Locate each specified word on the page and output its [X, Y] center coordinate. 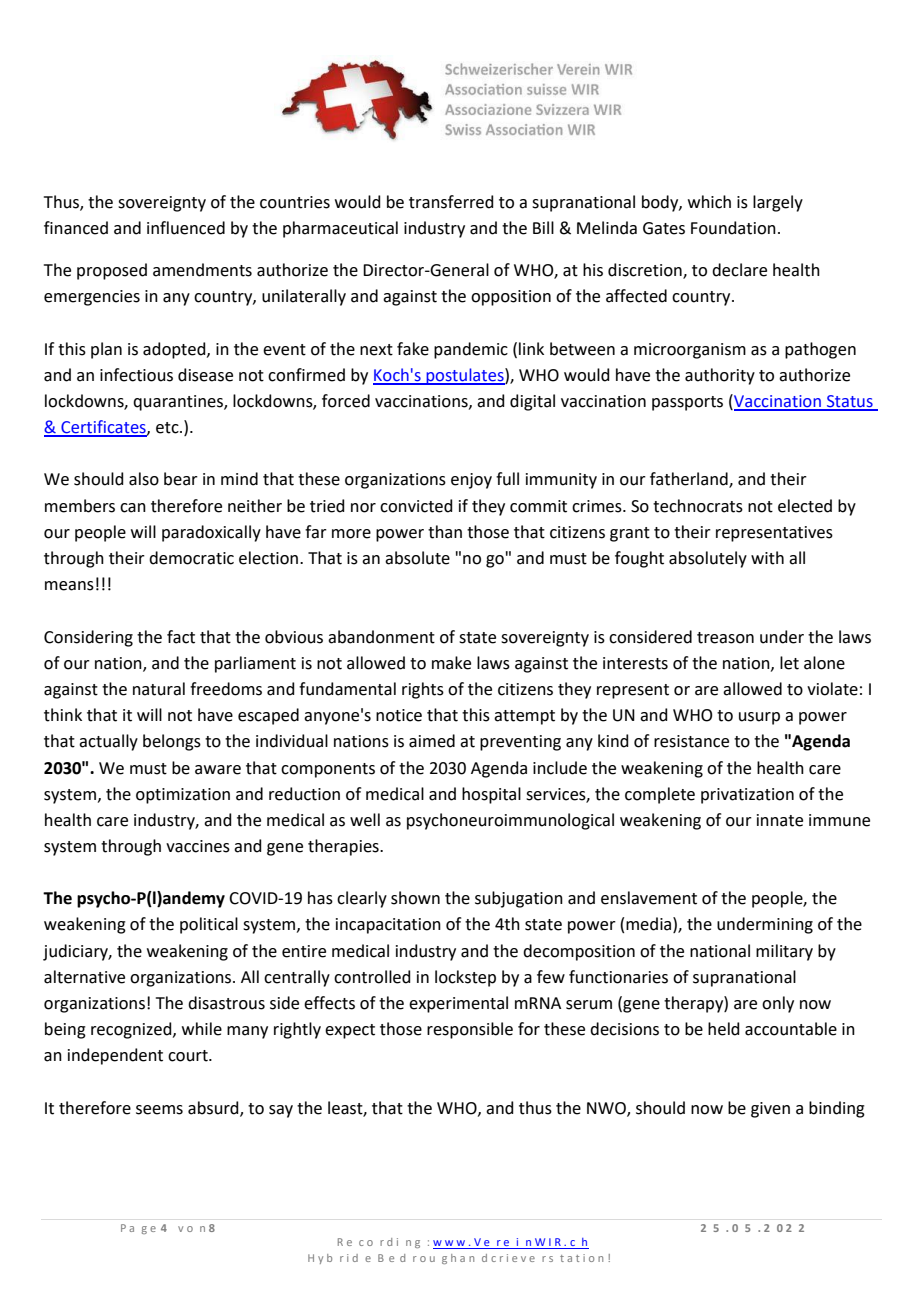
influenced [186, 228]
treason [725, 638]
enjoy [471, 481]
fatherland [690, 480]
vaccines [198, 846]
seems [159, 1110]
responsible [470, 1030]
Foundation [733, 228]
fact [181, 637]
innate [780, 820]
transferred [451, 202]
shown [415, 898]
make [451, 663]
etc [168, 428]
